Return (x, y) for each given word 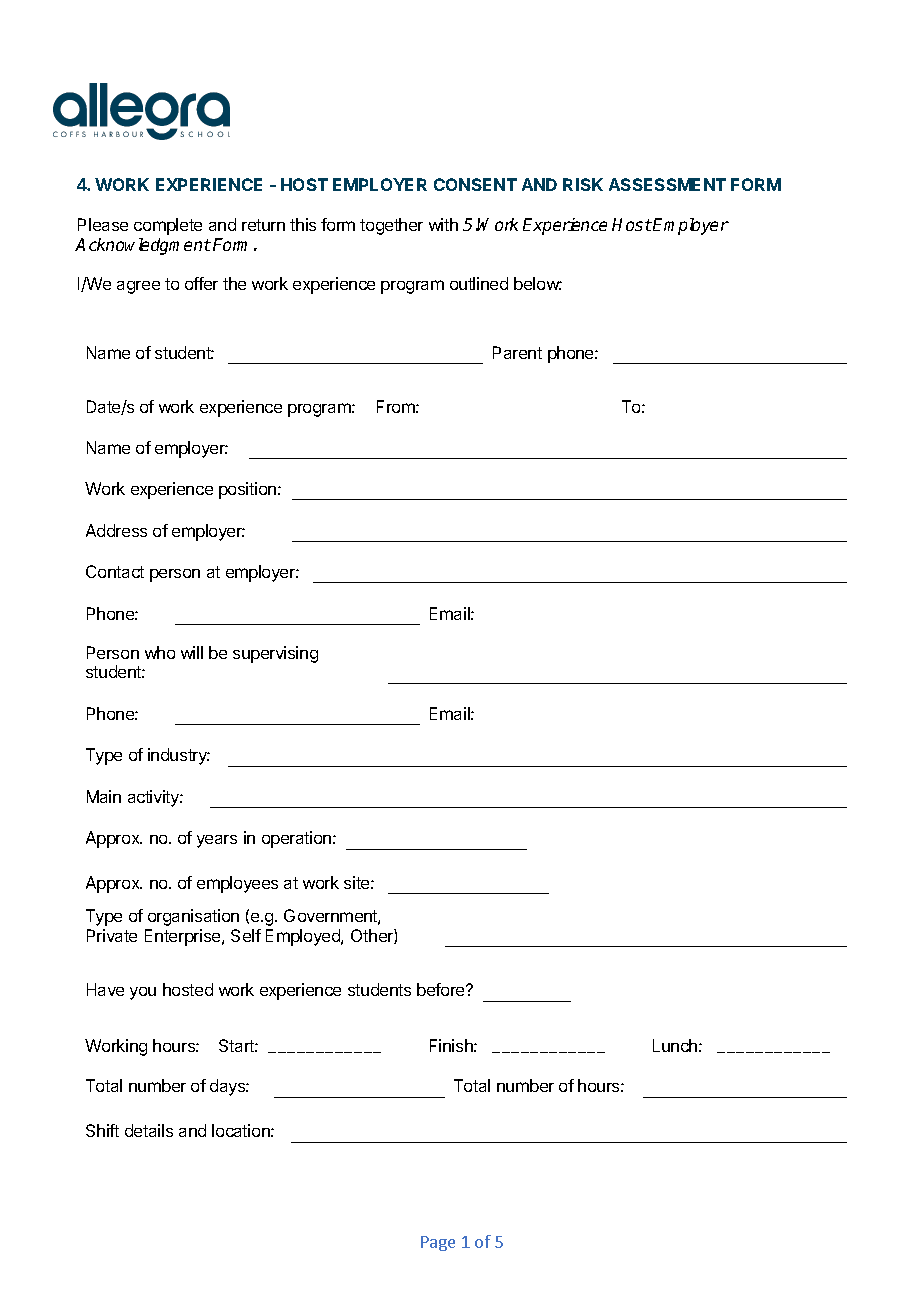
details (149, 1130)
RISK (583, 184)
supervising (275, 654)
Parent (517, 352)
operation (298, 839)
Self (246, 935)
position (247, 490)
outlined (479, 283)
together (391, 226)
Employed (304, 937)
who (160, 652)
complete (168, 226)
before (442, 989)
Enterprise (184, 937)
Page (438, 1243)
